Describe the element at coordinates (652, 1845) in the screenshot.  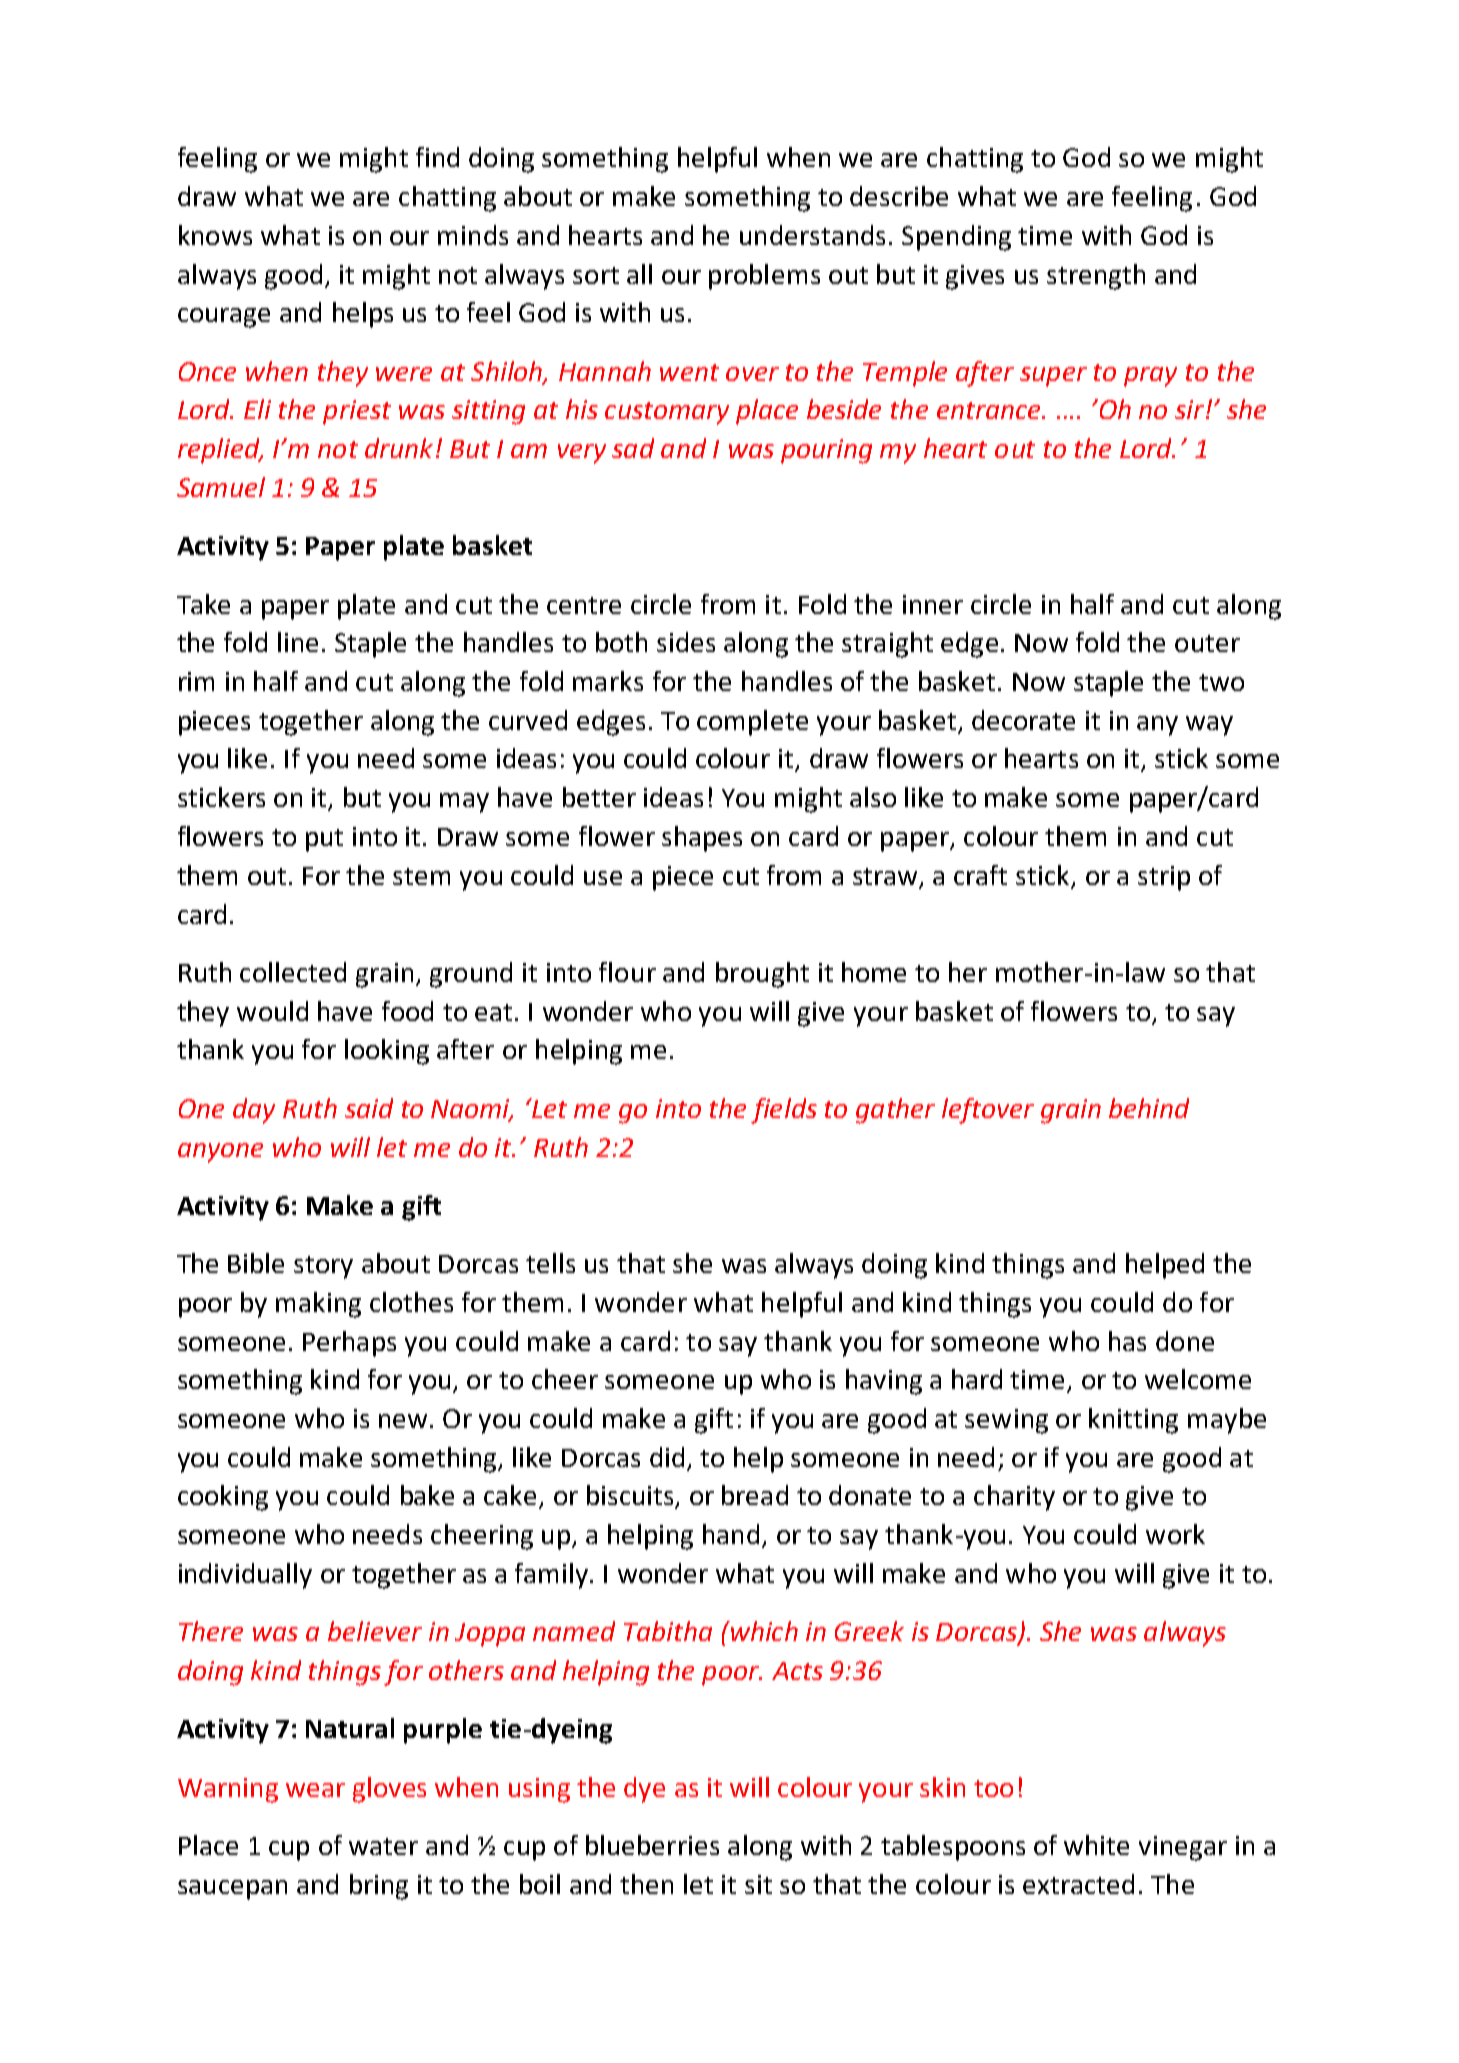
I see `blueberries` at that location.
